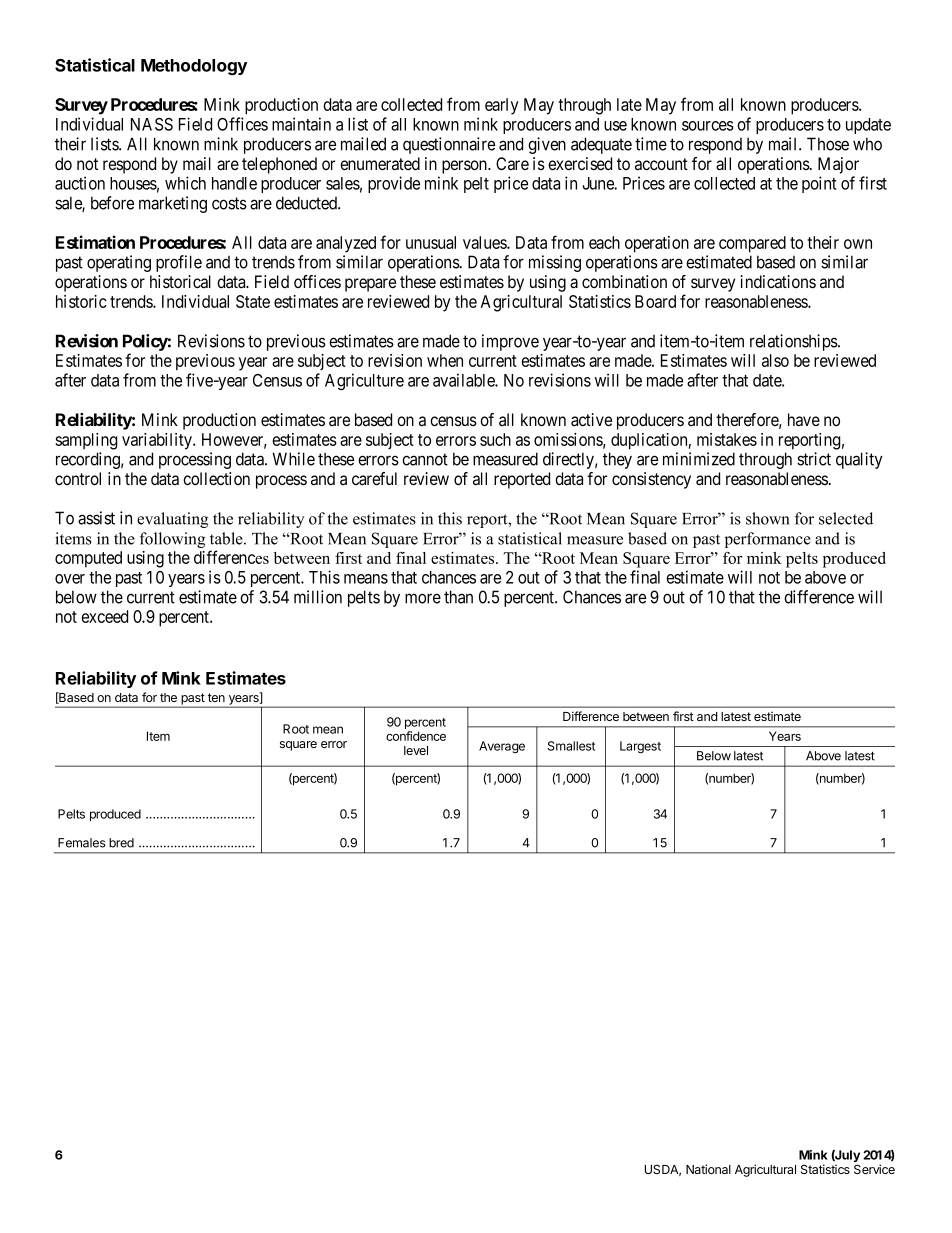  Describe the element at coordinates (495, 439) in the screenshot. I see `such` at that location.
